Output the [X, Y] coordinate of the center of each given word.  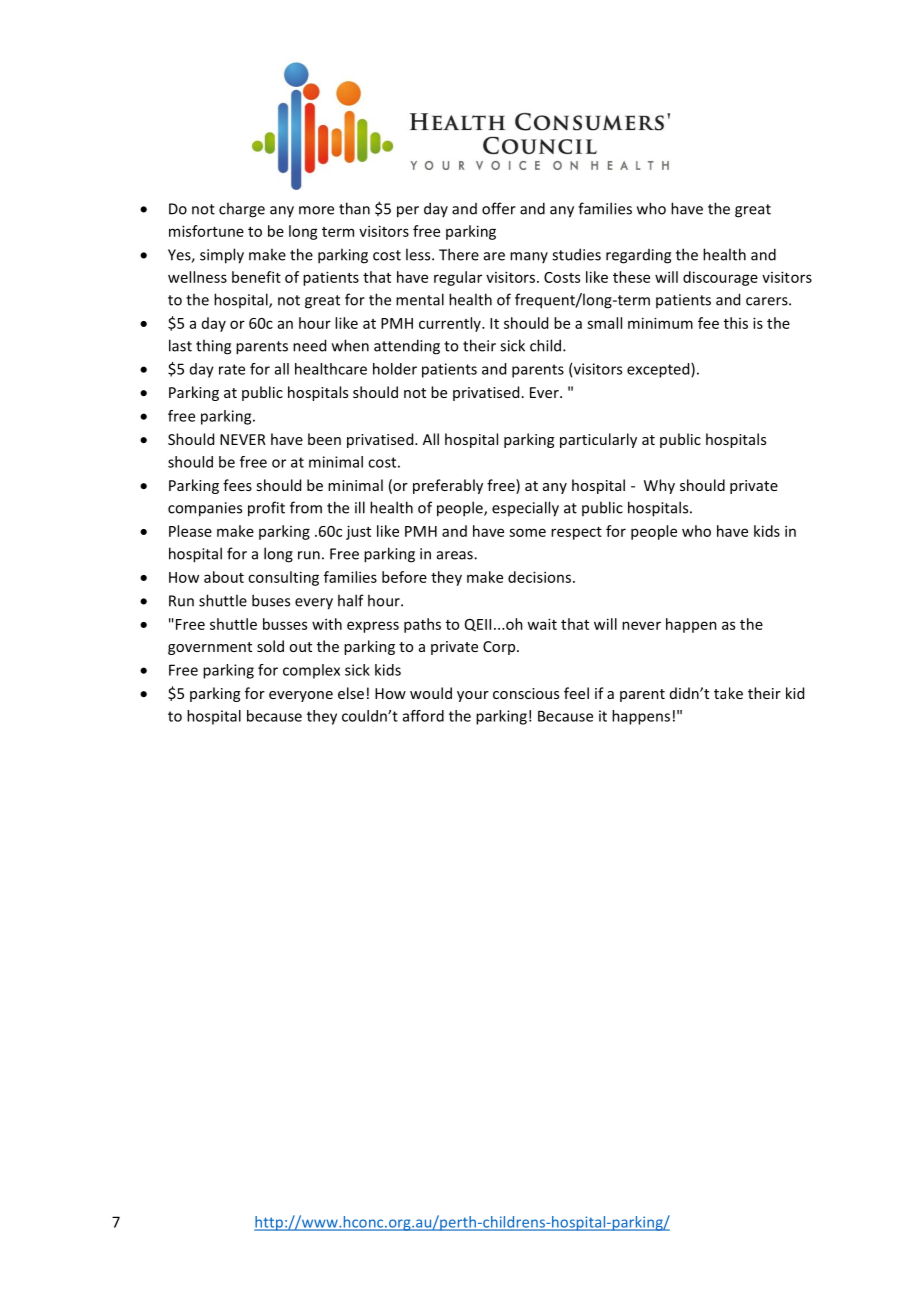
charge [242, 210]
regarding [638, 256]
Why [659, 486]
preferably [448, 486]
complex [311, 671]
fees [237, 485]
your [473, 696]
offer [499, 208]
